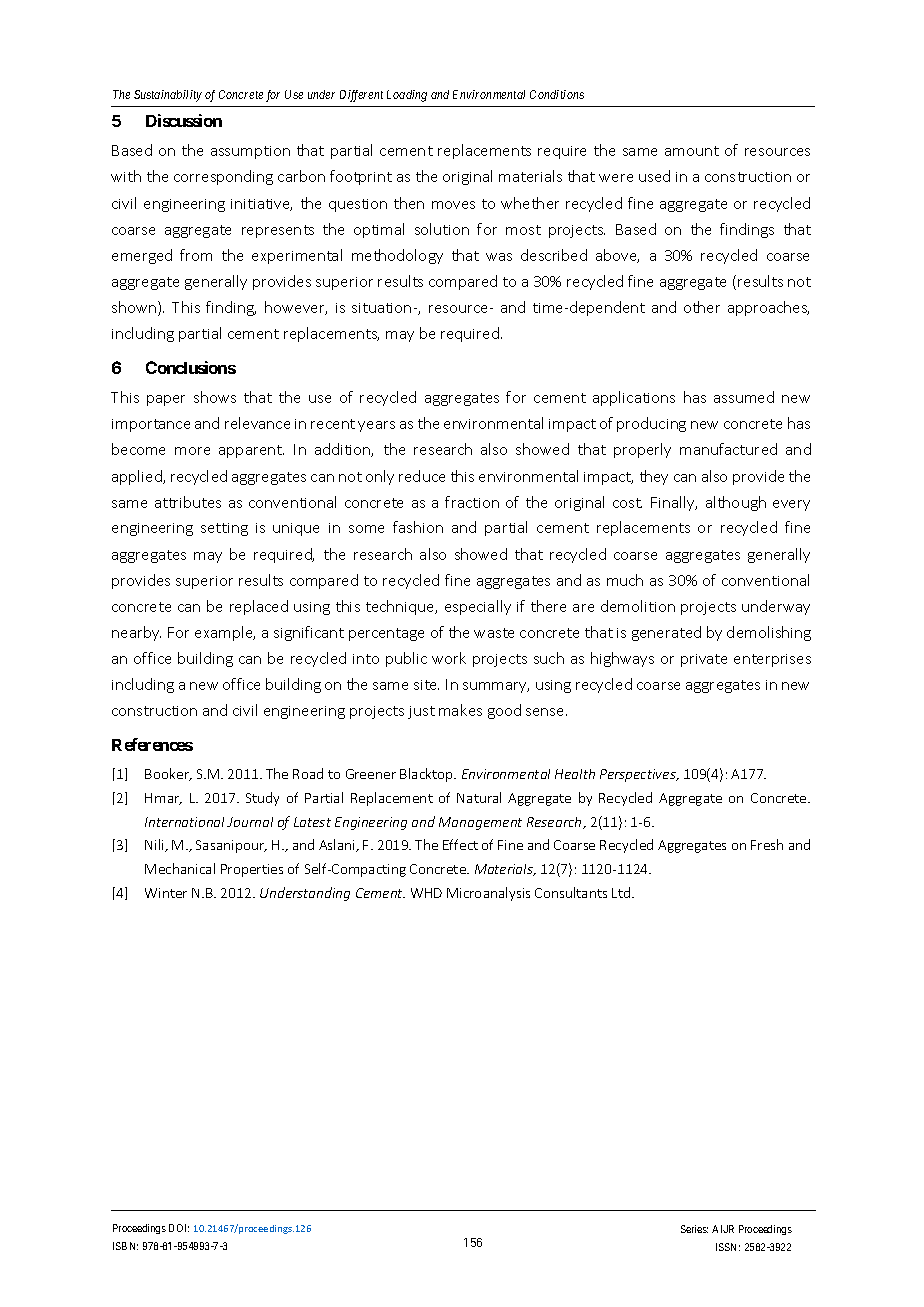 The height and width of the page is (1307, 924). What do you see at coordinates (179, 1228) in the page?
I see `DOI` at bounding box center [179, 1228].
